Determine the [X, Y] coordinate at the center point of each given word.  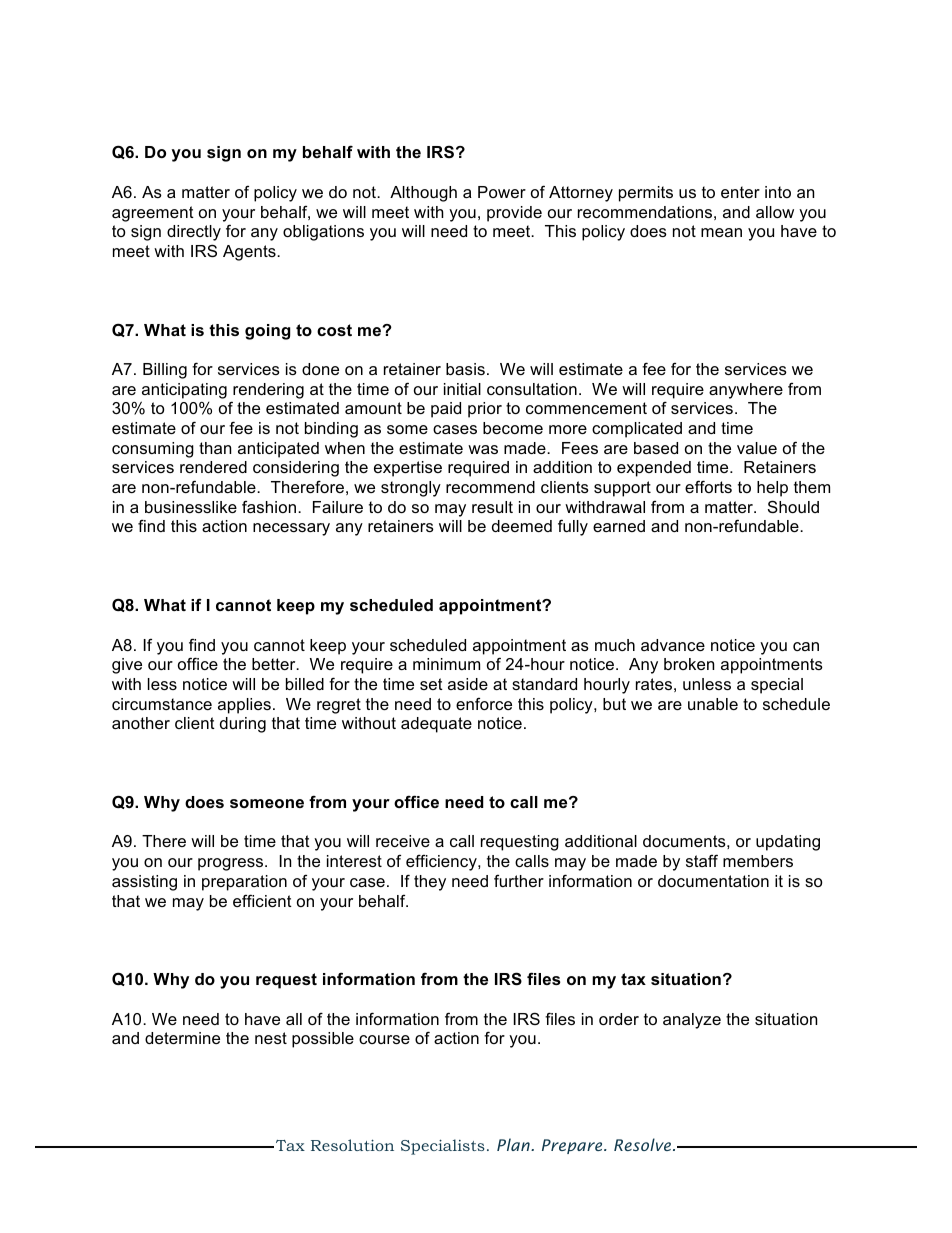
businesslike [191, 507]
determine [182, 1038]
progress [232, 864]
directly [194, 233]
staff [702, 860]
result [492, 507]
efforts [708, 486]
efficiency [442, 862]
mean [721, 232]
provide [514, 214]
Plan [514, 1144]
